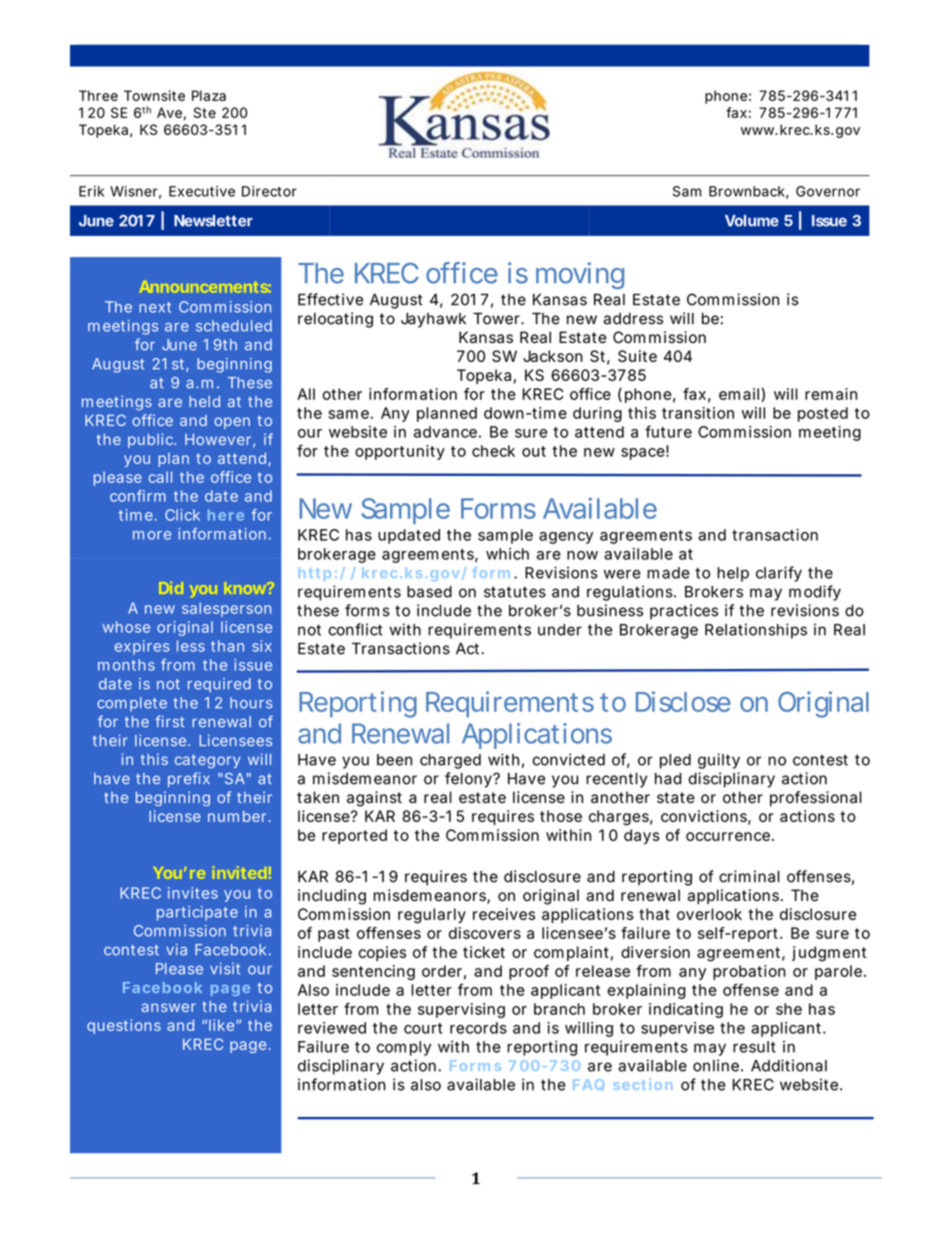  I want to click on Plaza, so click(209, 95).
